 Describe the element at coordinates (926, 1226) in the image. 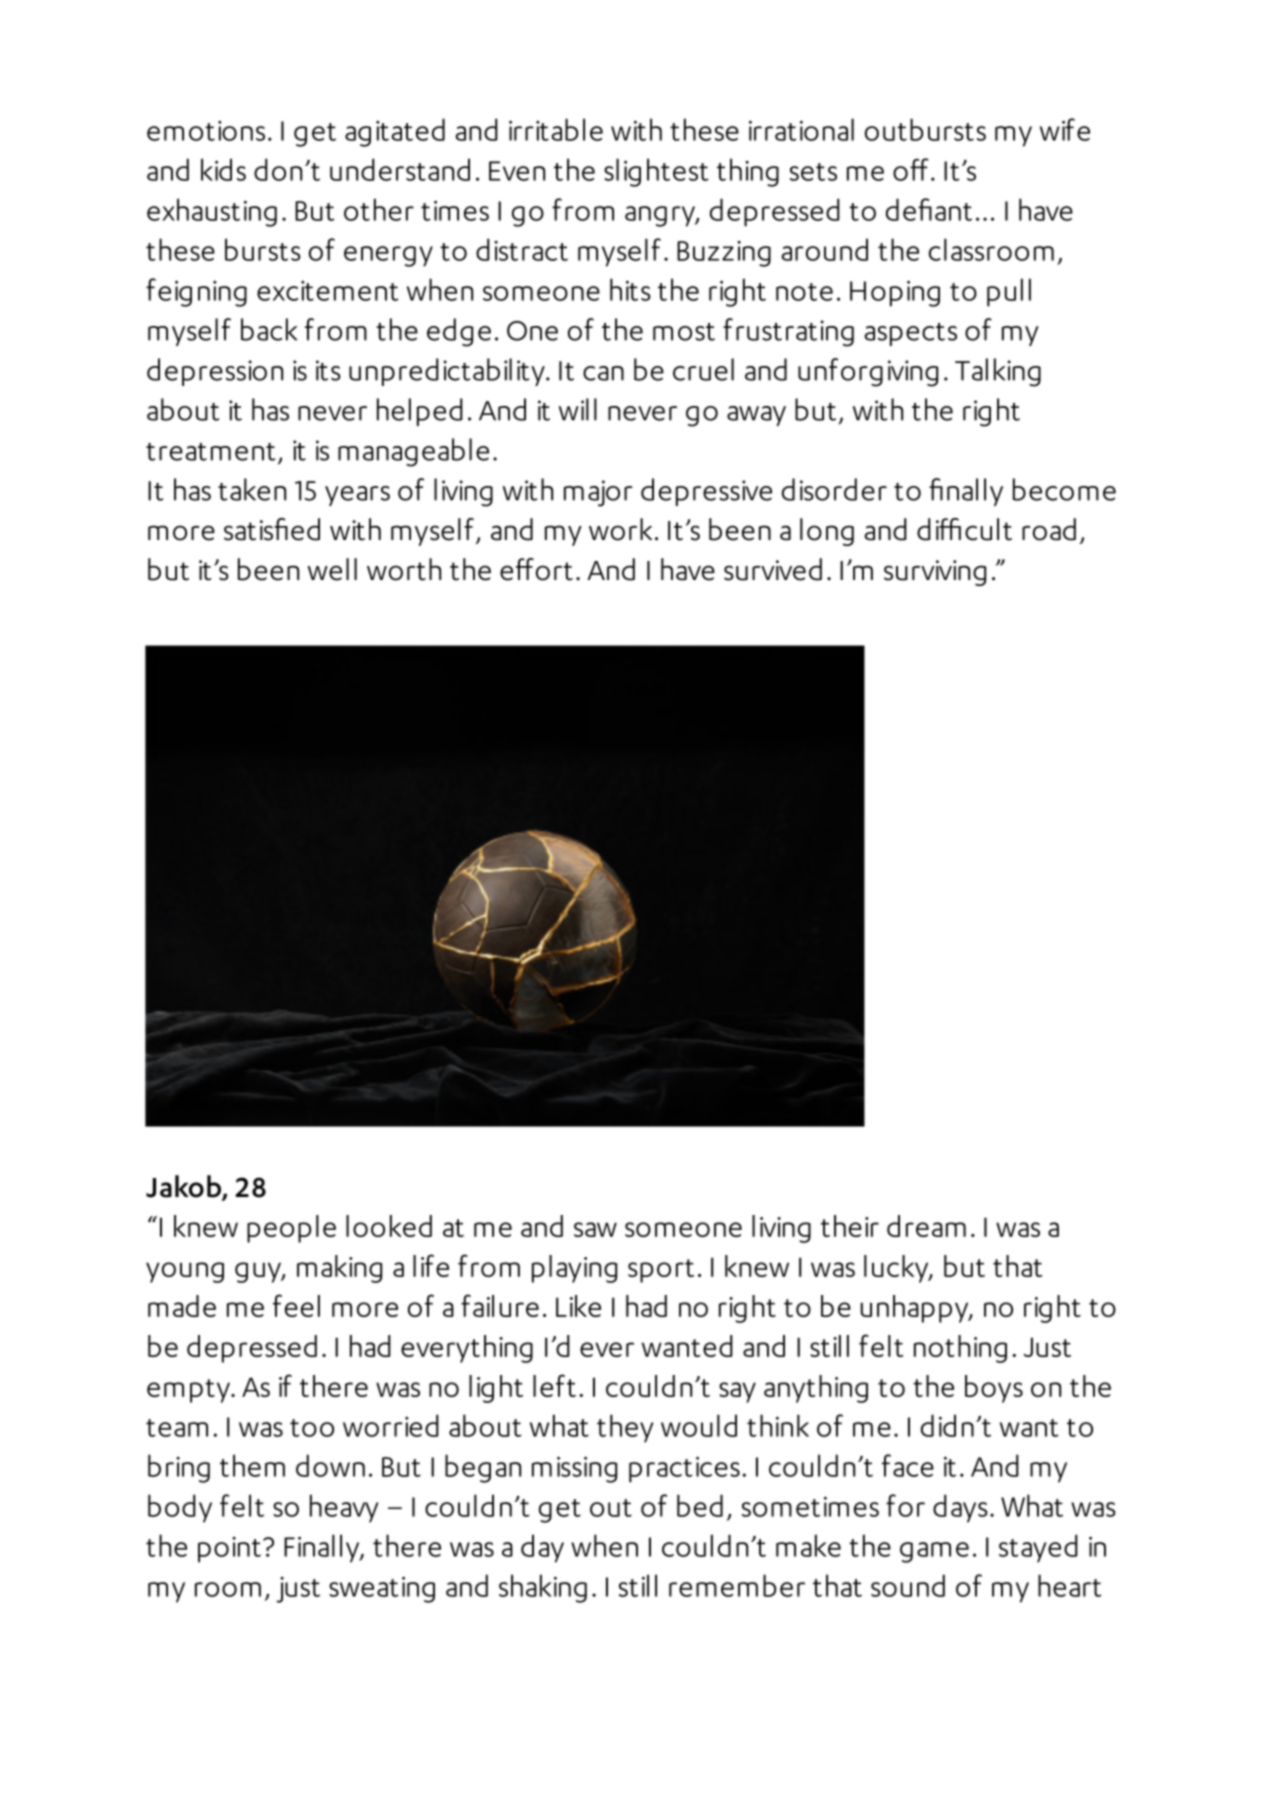

I see `dream` at that location.
